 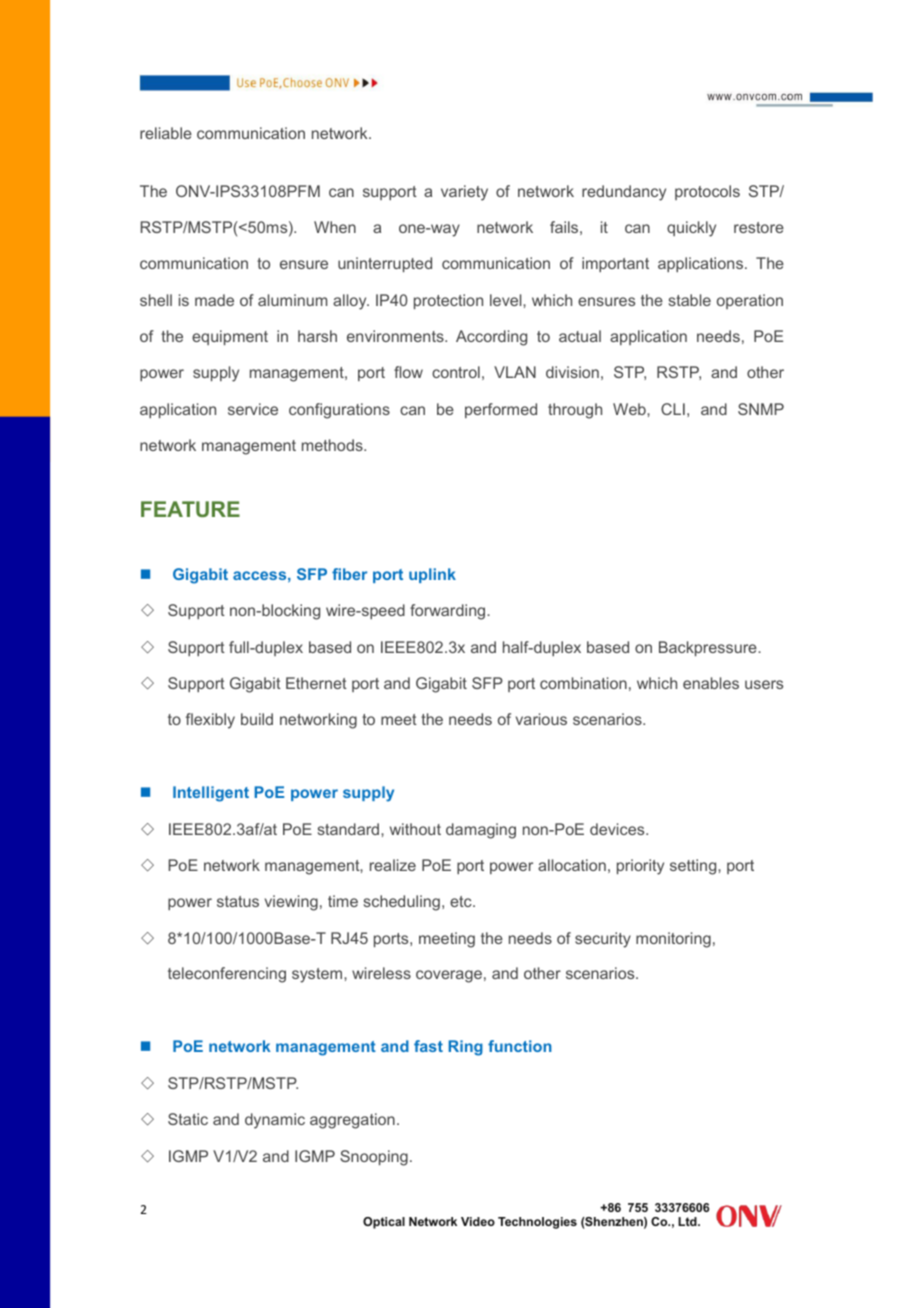 What do you see at coordinates (688, 1221) in the screenshot?
I see `Ltd` at bounding box center [688, 1221].
